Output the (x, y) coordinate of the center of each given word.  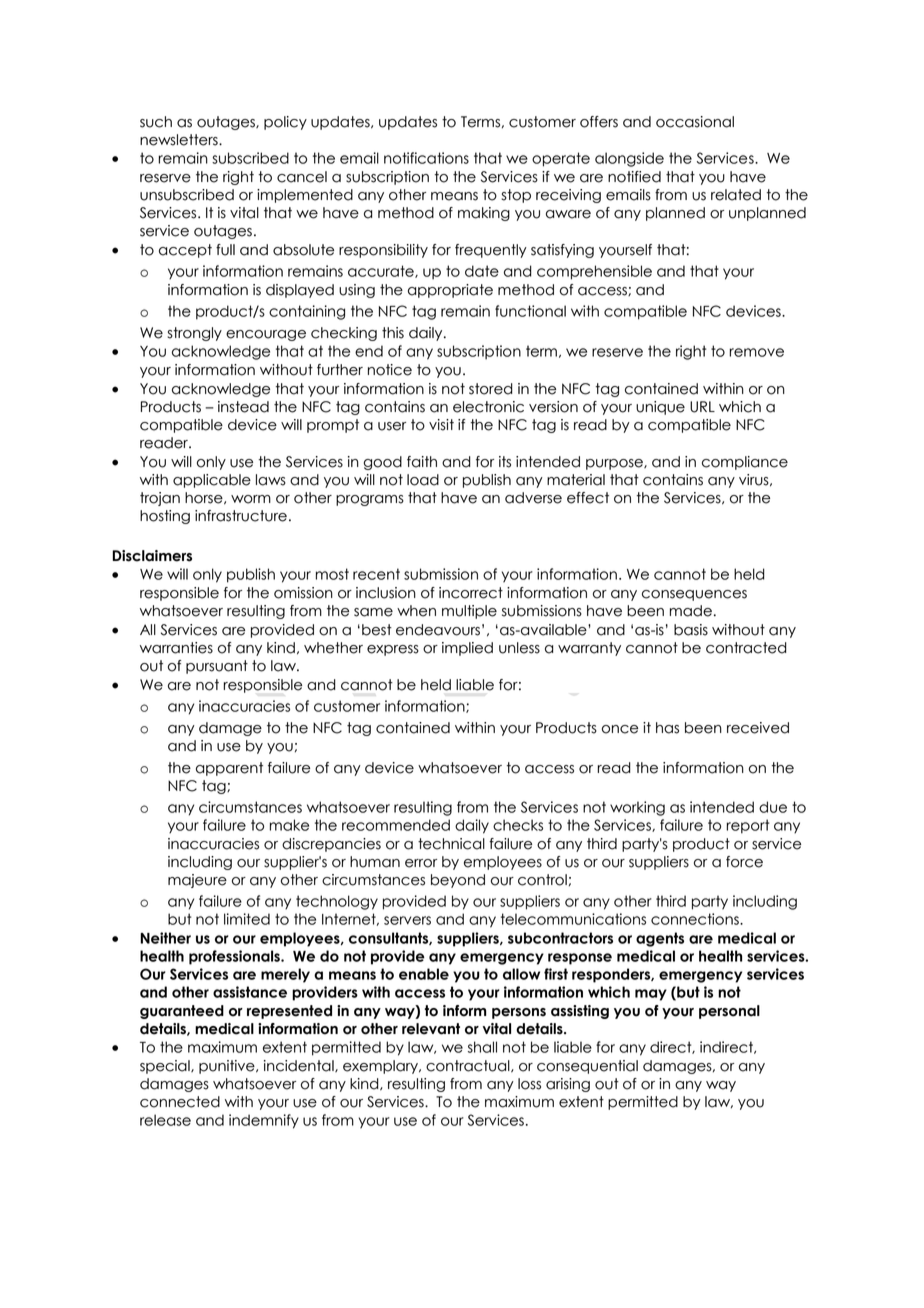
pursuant (217, 667)
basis (691, 630)
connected (180, 1102)
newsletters (180, 140)
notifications (426, 158)
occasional (695, 122)
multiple (469, 612)
